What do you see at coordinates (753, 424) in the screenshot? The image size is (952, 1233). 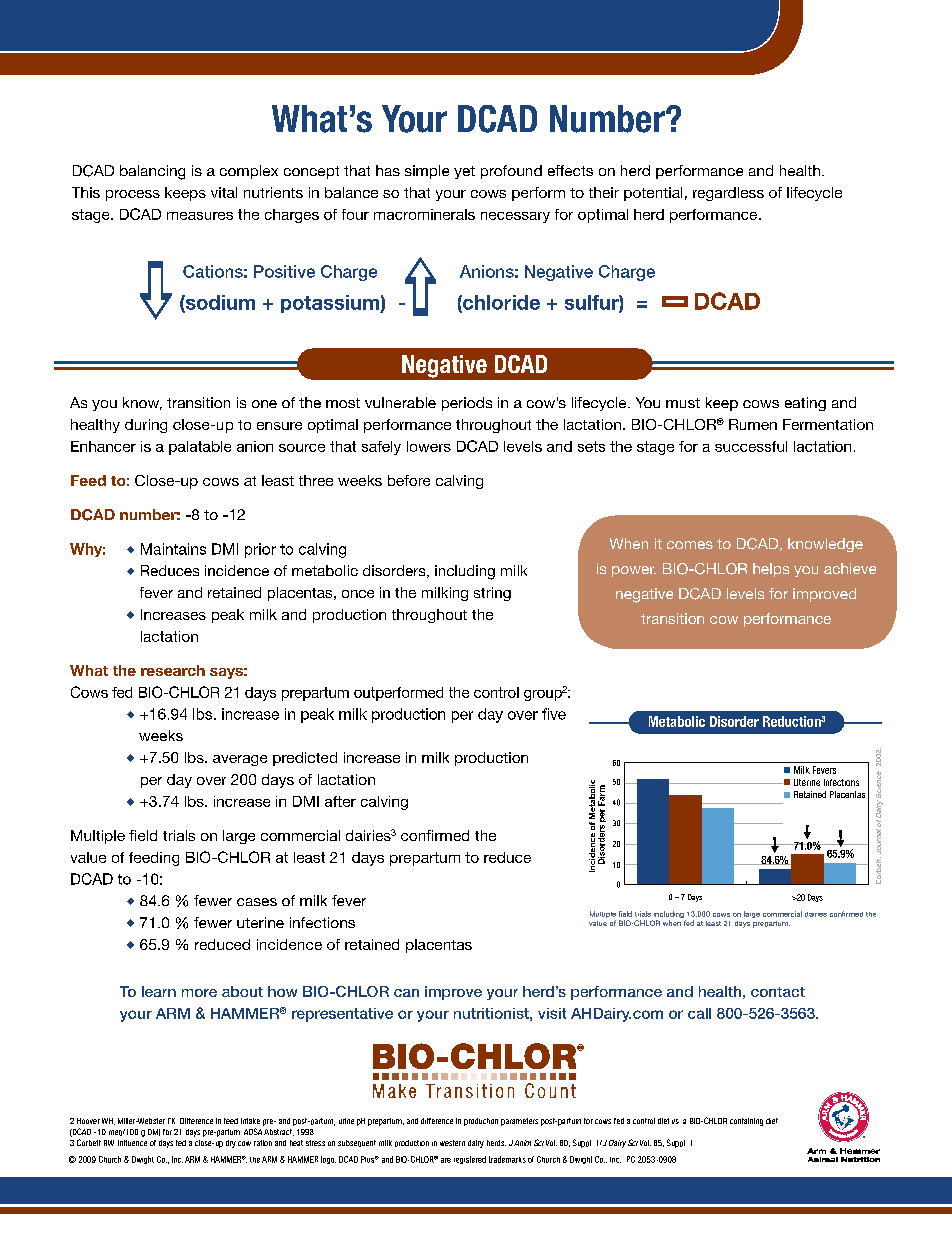 I see `Rumen` at bounding box center [753, 424].
